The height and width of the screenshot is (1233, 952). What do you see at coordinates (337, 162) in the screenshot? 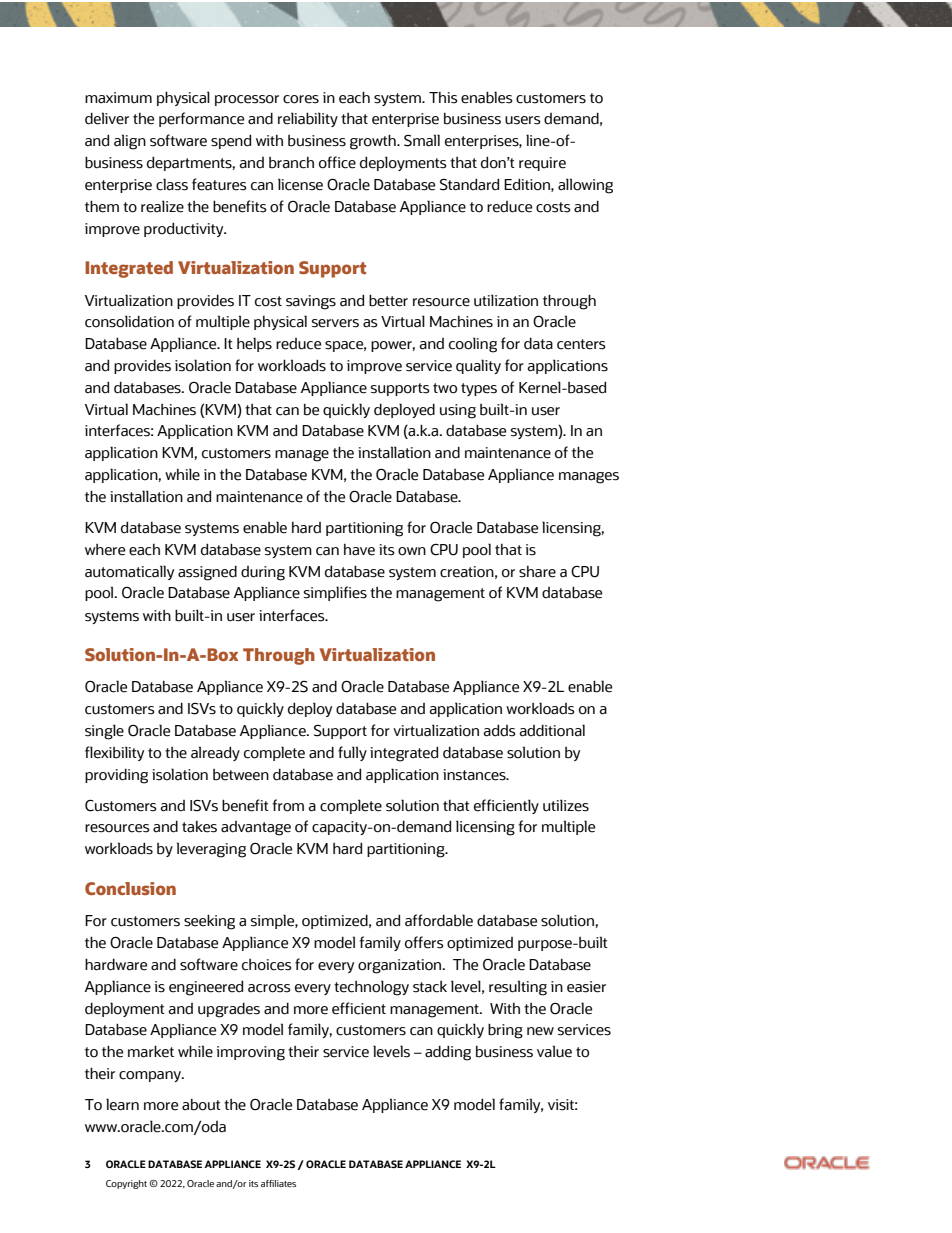
I see `office` at bounding box center [337, 162].
